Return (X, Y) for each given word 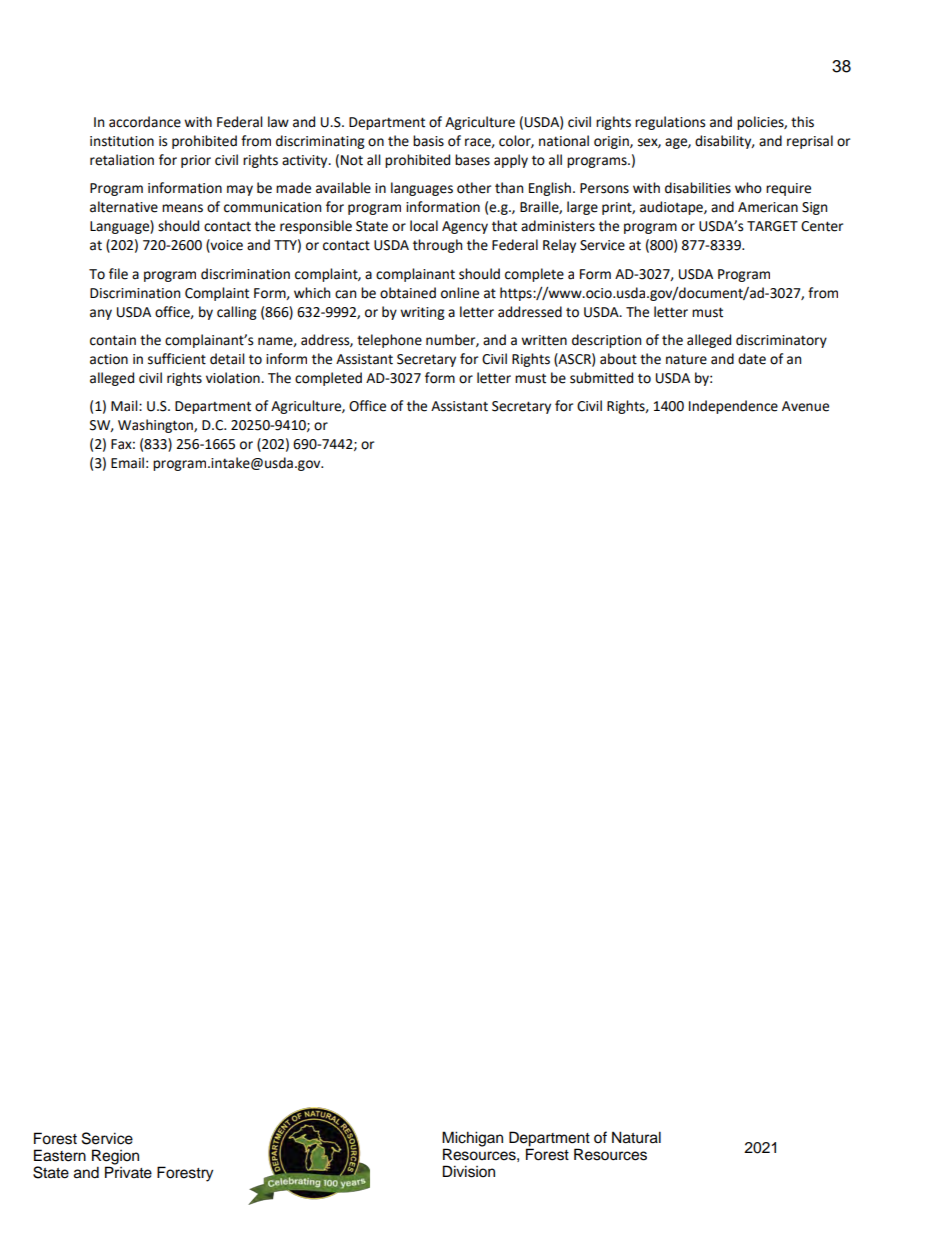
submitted (601, 378)
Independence (733, 407)
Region (115, 1158)
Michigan (472, 1140)
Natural (636, 1137)
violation (234, 378)
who (748, 188)
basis (428, 141)
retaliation (122, 160)
